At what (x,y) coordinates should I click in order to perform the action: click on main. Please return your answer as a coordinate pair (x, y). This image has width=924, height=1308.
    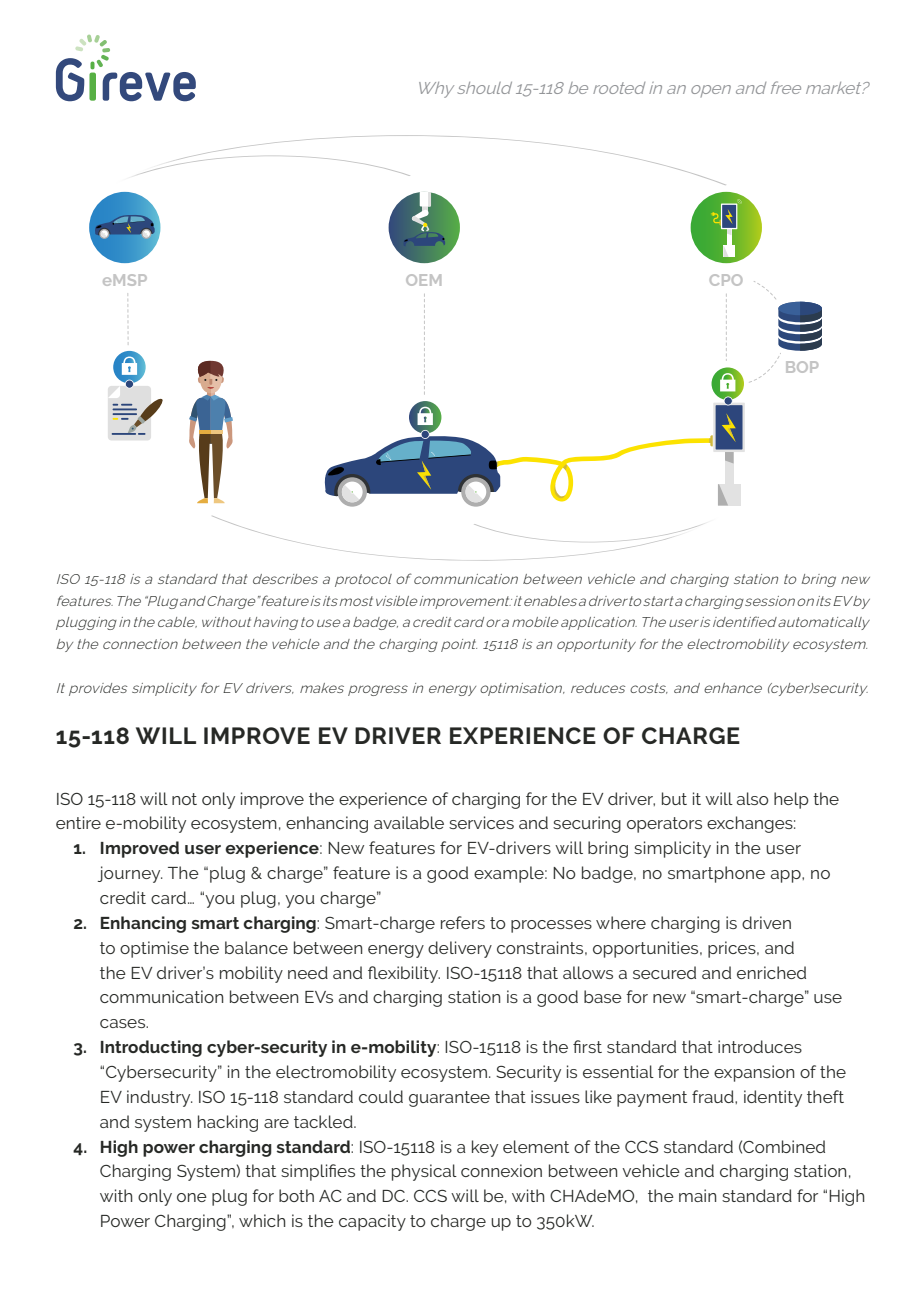
    Looking at the image, I should click on (697, 1195).
